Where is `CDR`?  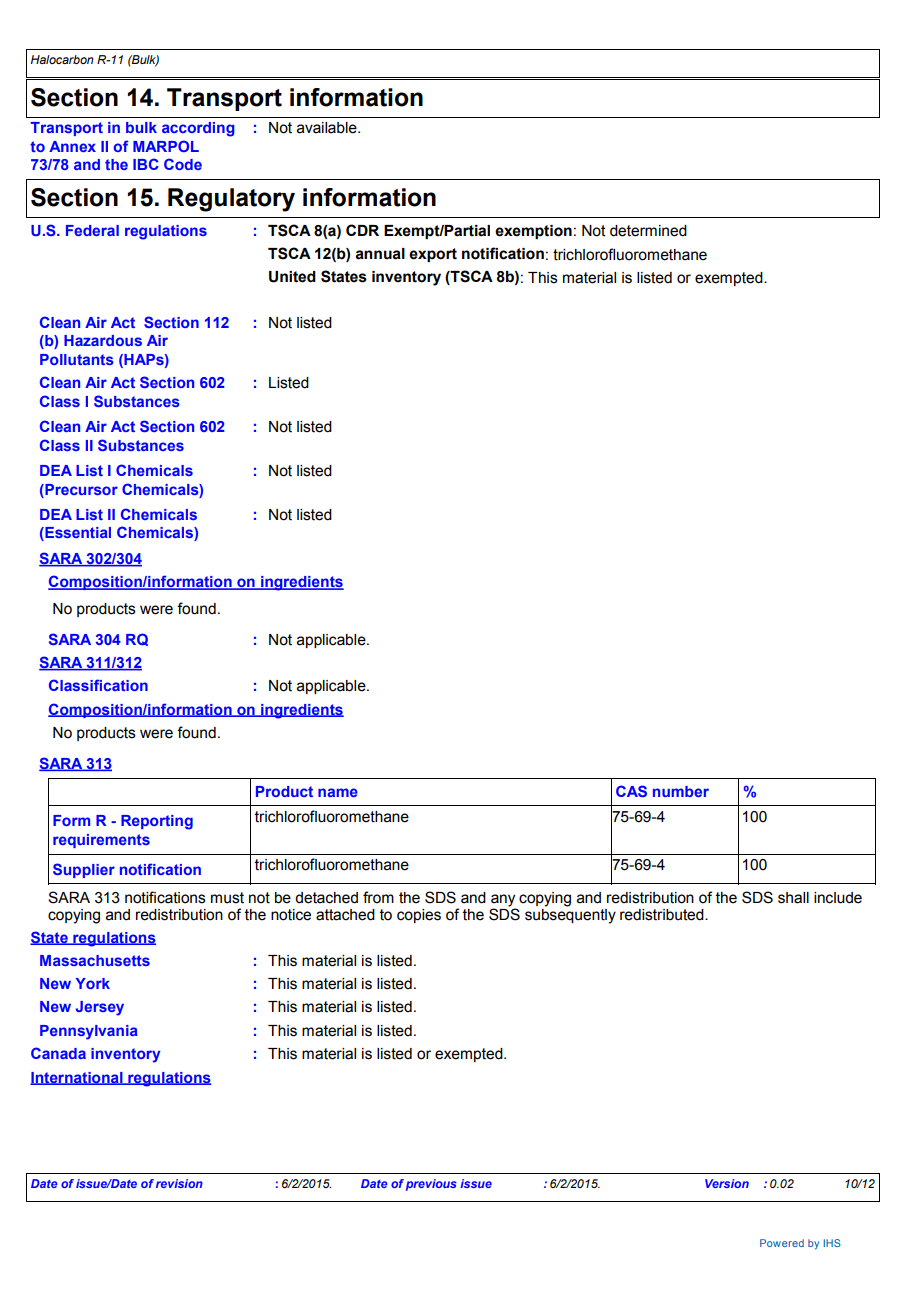 CDR is located at coordinates (362, 230).
